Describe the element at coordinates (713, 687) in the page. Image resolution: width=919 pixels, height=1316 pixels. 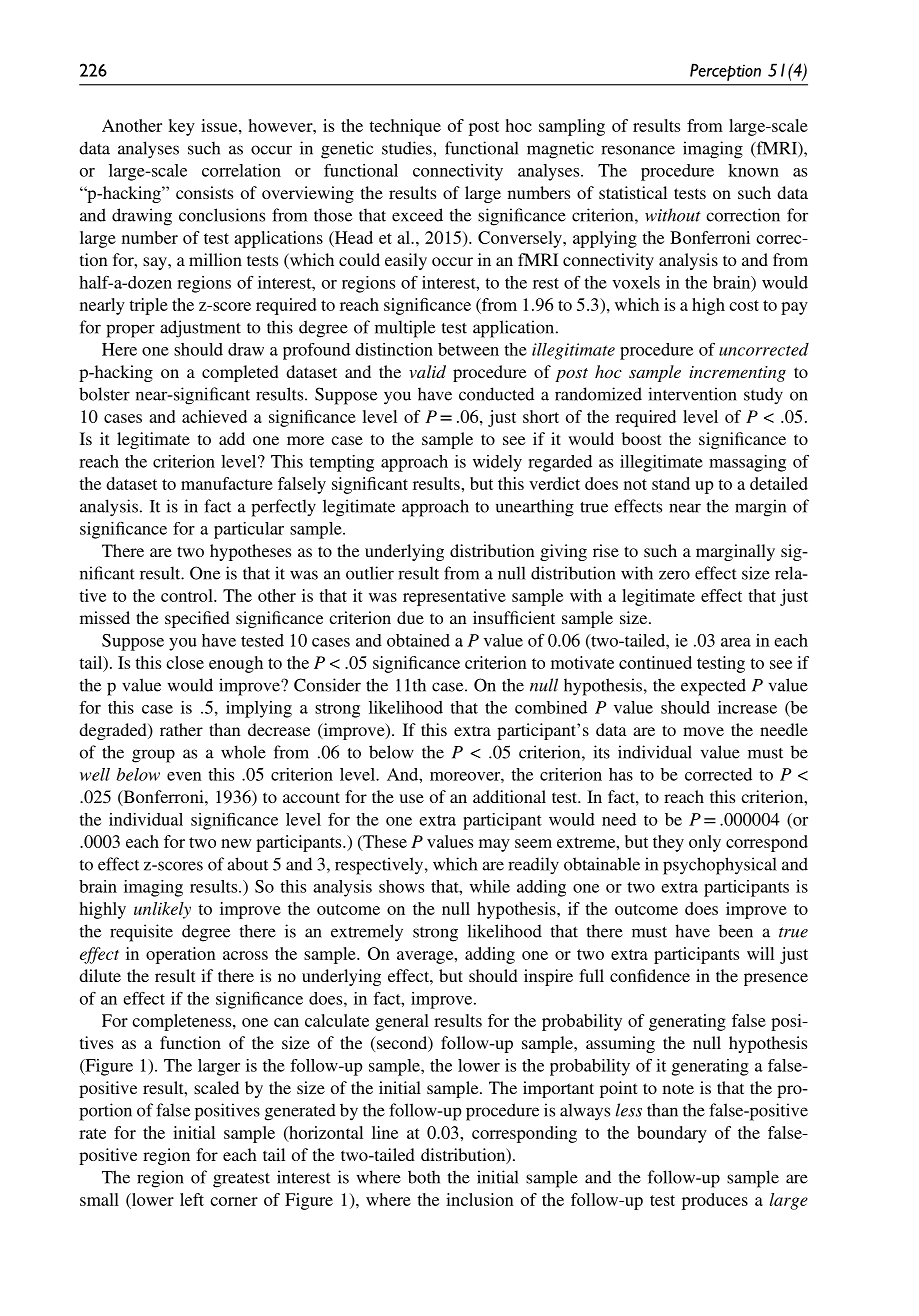
I see `expected` at that location.
